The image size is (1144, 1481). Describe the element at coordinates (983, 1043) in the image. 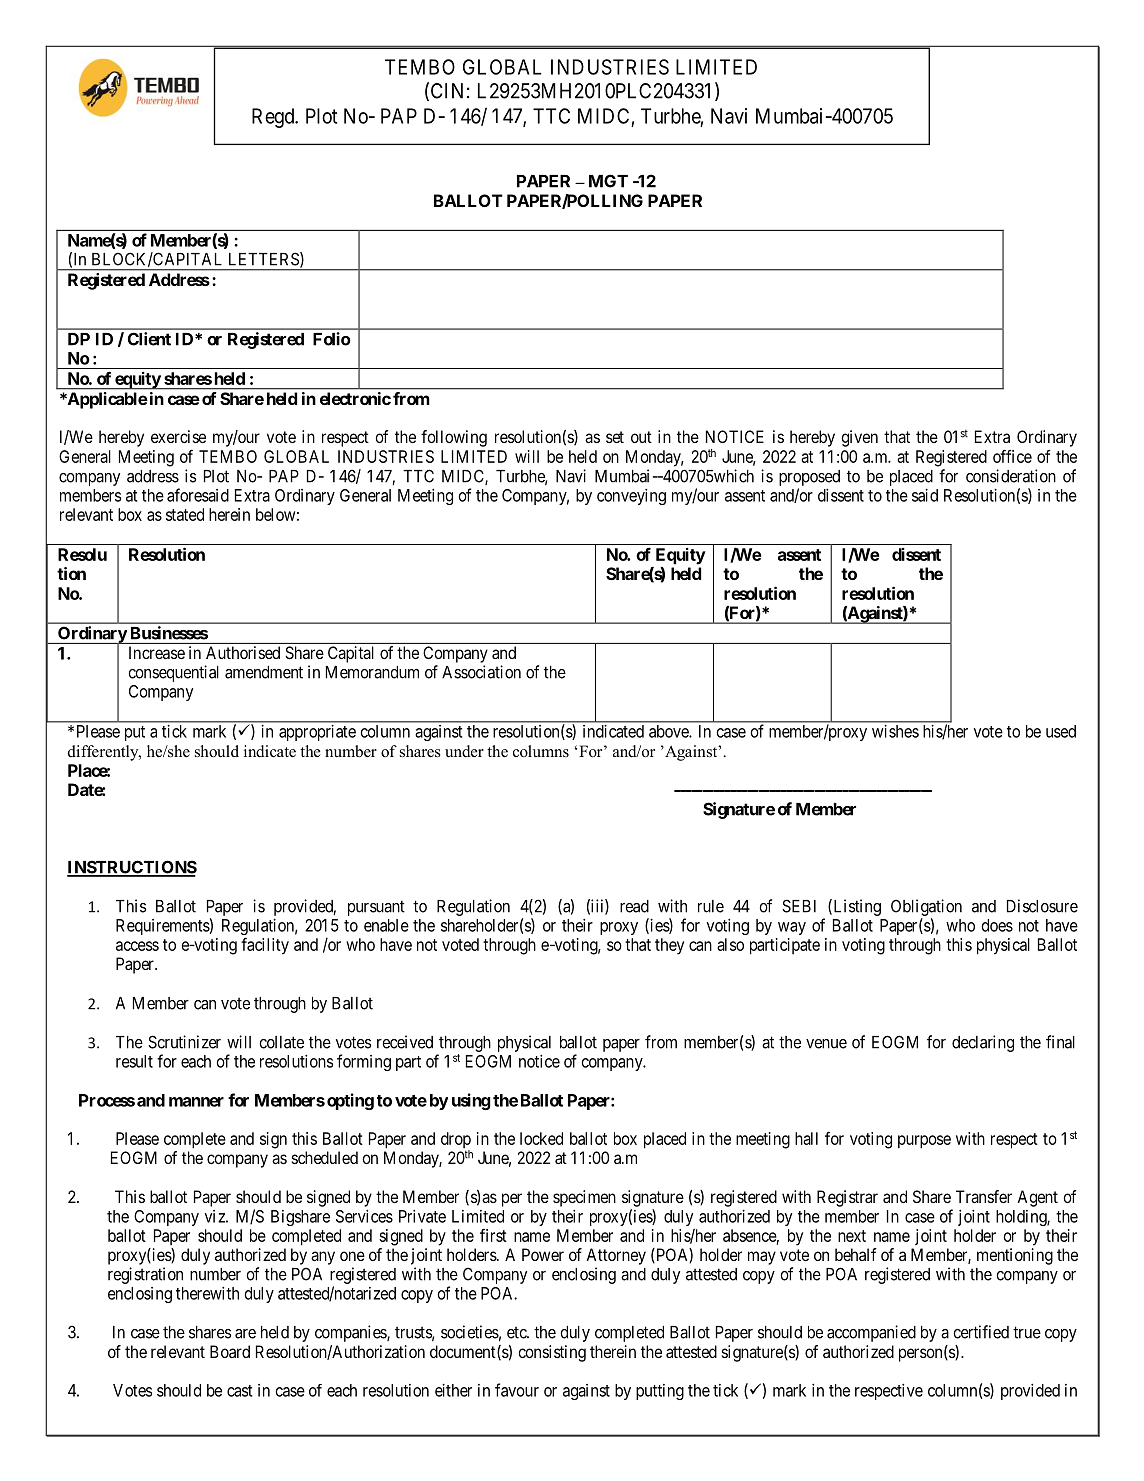

I see `declaring` at that location.
